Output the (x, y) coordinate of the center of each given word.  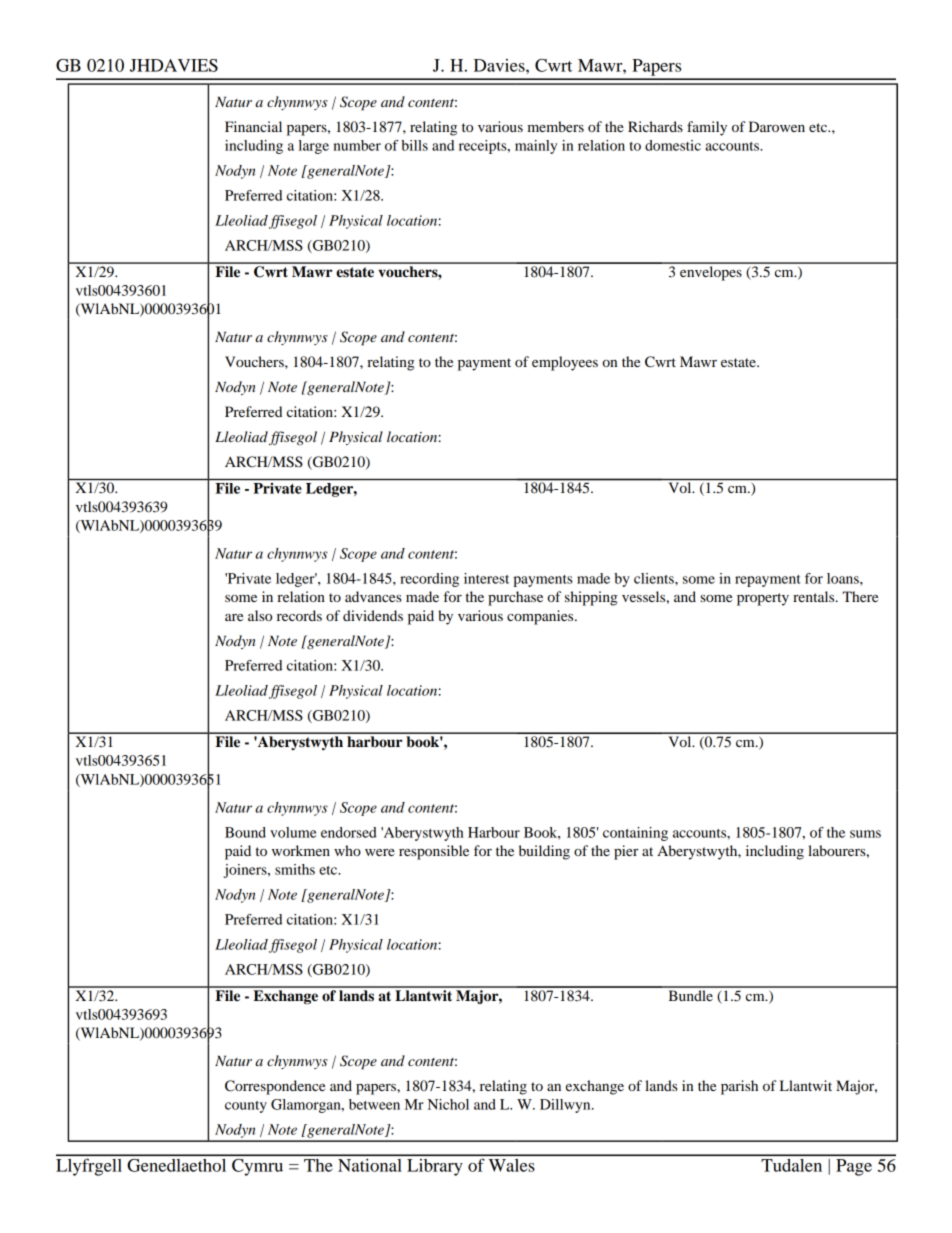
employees (565, 363)
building (544, 852)
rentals (815, 596)
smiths (295, 869)
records (299, 615)
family (707, 128)
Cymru (257, 1167)
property (763, 599)
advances (373, 596)
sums (865, 834)
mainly (536, 147)
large (314, 147)
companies (541, 617)
